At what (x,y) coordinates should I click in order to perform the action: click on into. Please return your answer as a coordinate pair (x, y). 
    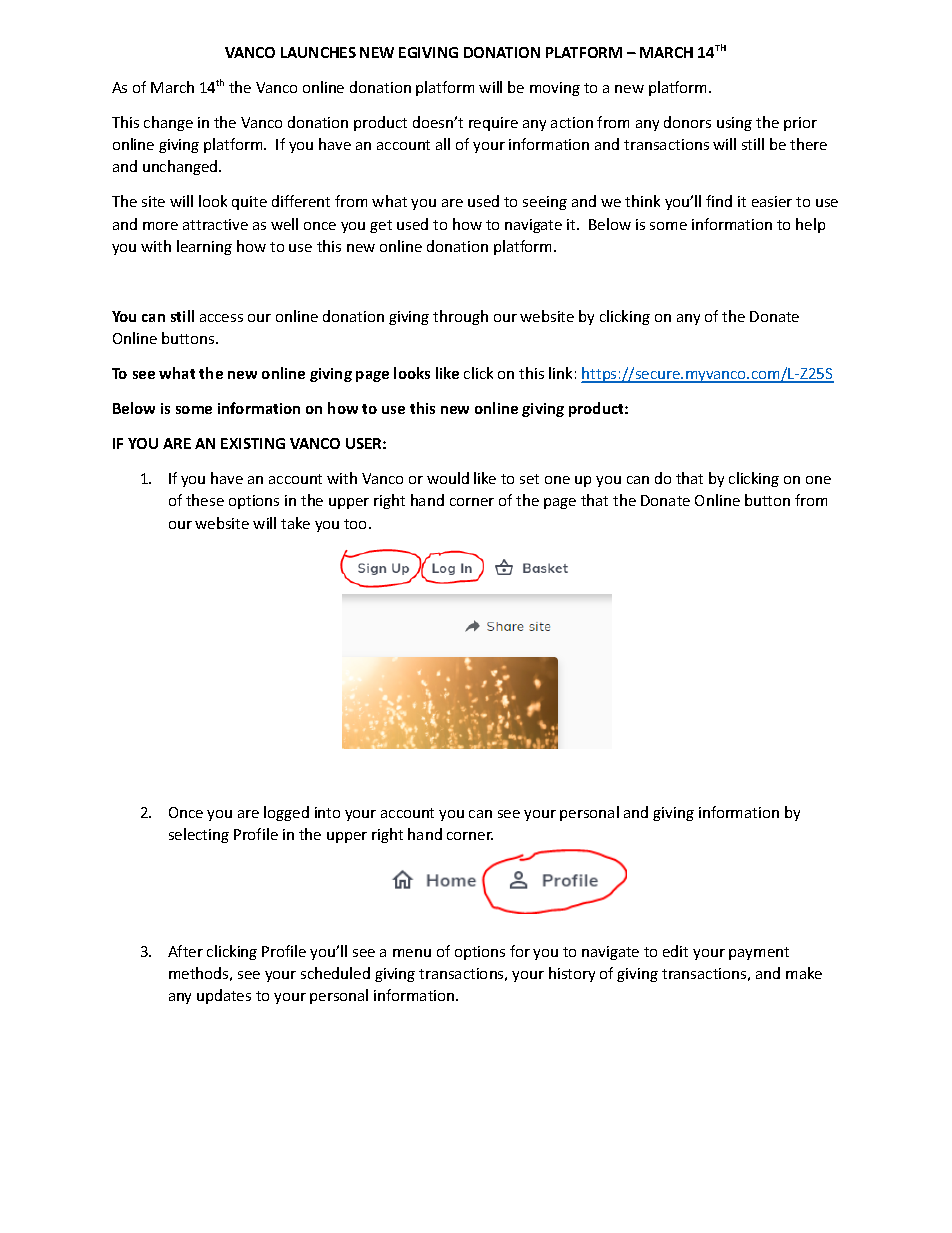
    Looking at the image, I should click on (327, 812).
